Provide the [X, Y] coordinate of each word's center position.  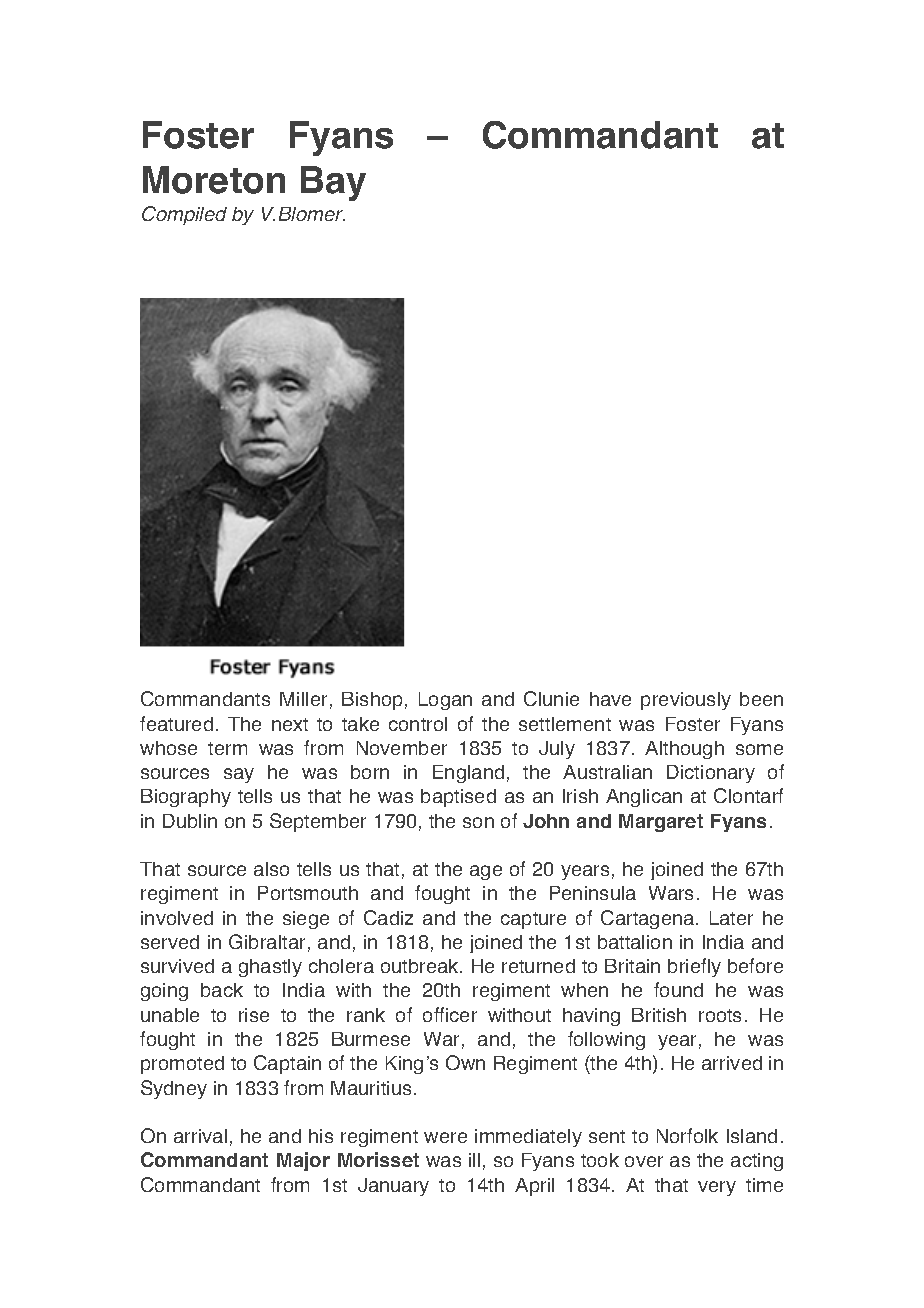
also [271, 869]
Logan [445, 701]
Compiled [184, 215]
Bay [333, 183]
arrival [200, 1136]
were [445, 1137]
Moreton [214, 180]
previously [686, 701]
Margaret [661, 823]
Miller [303, 699]
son [478, 822]
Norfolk [687, 1135]
